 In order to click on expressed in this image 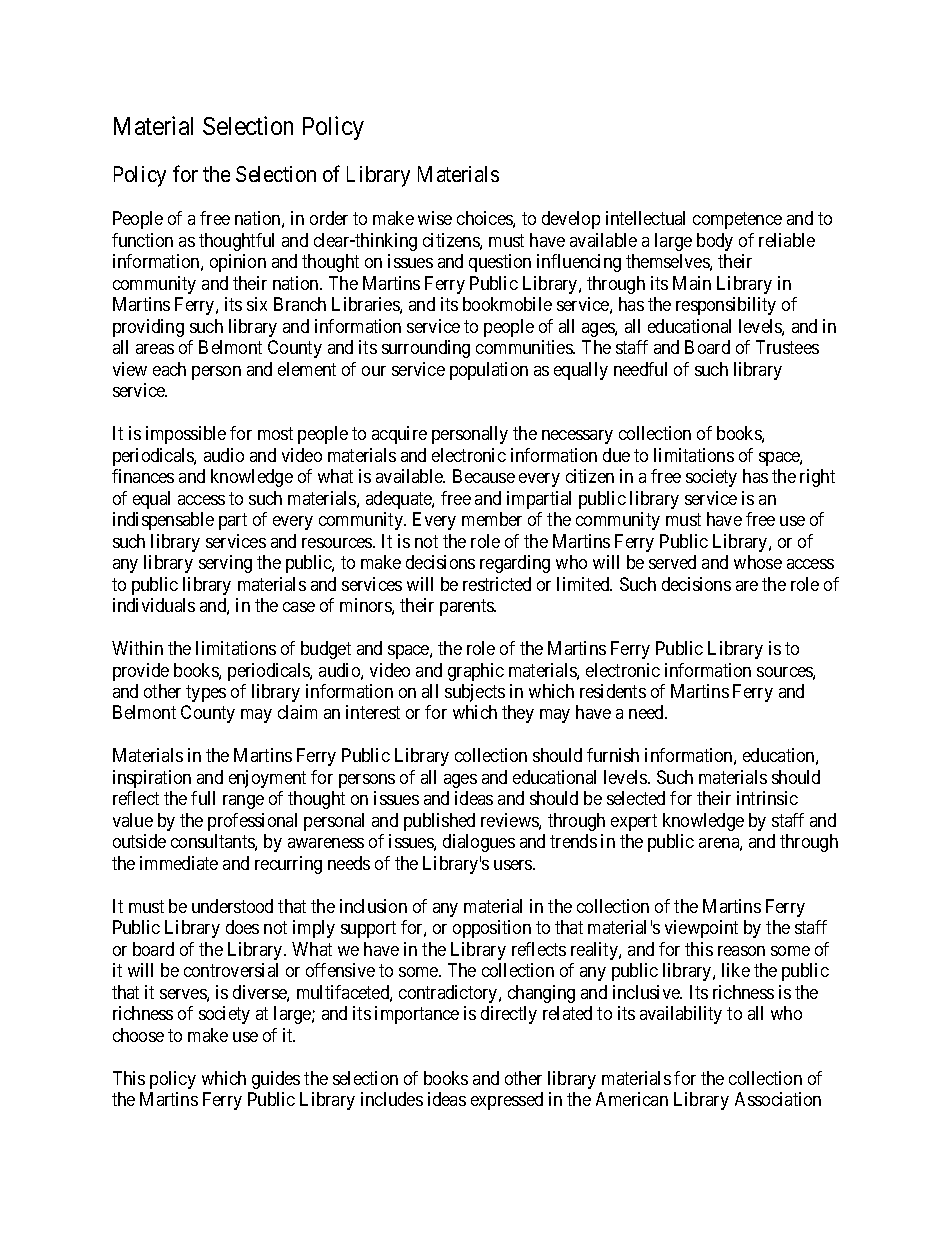, I will do `click(507, 1101)`.
